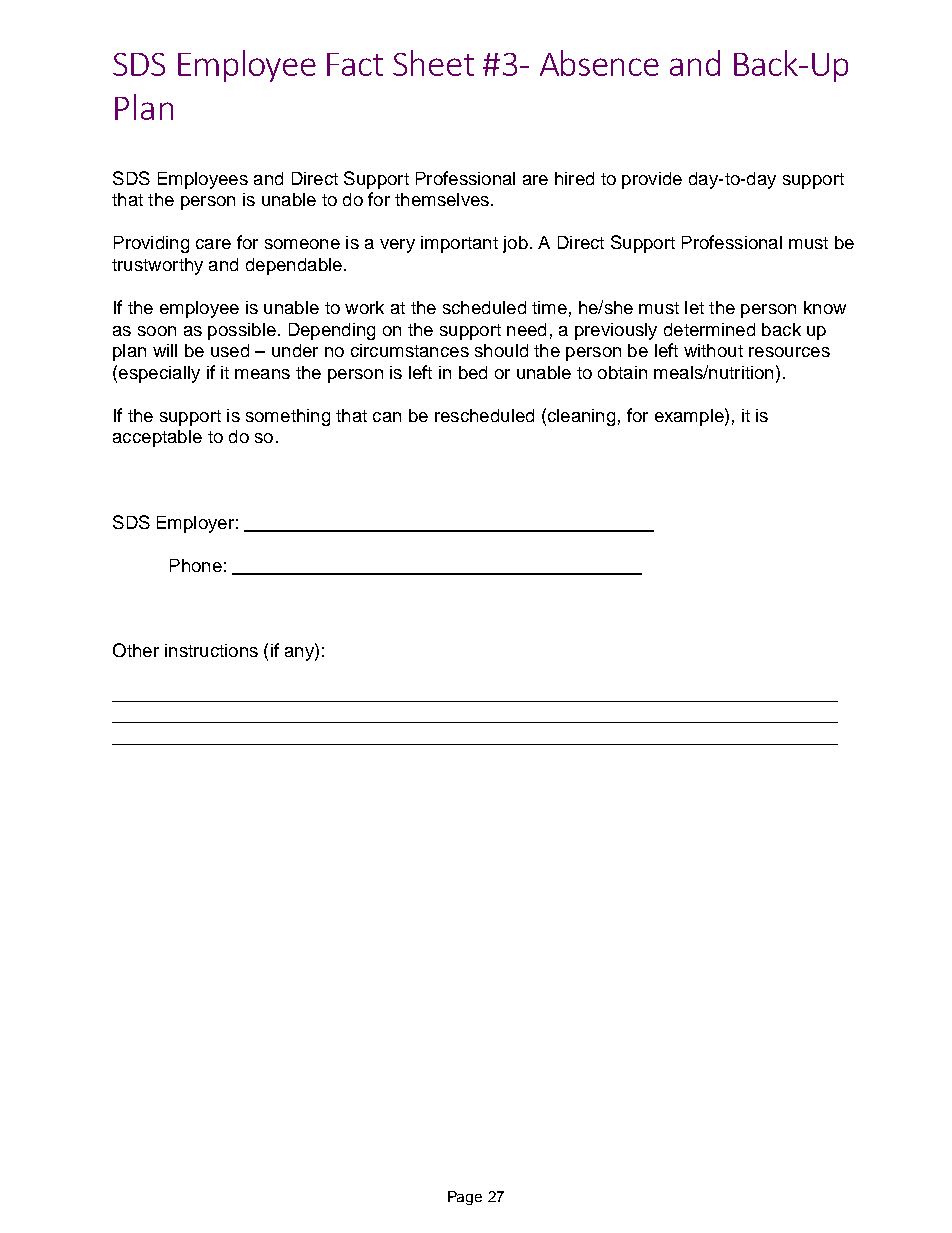  What do you see at coordinates (622, 372) in the screenshot?
I see `obtain` at bounding box center [622, 372].
